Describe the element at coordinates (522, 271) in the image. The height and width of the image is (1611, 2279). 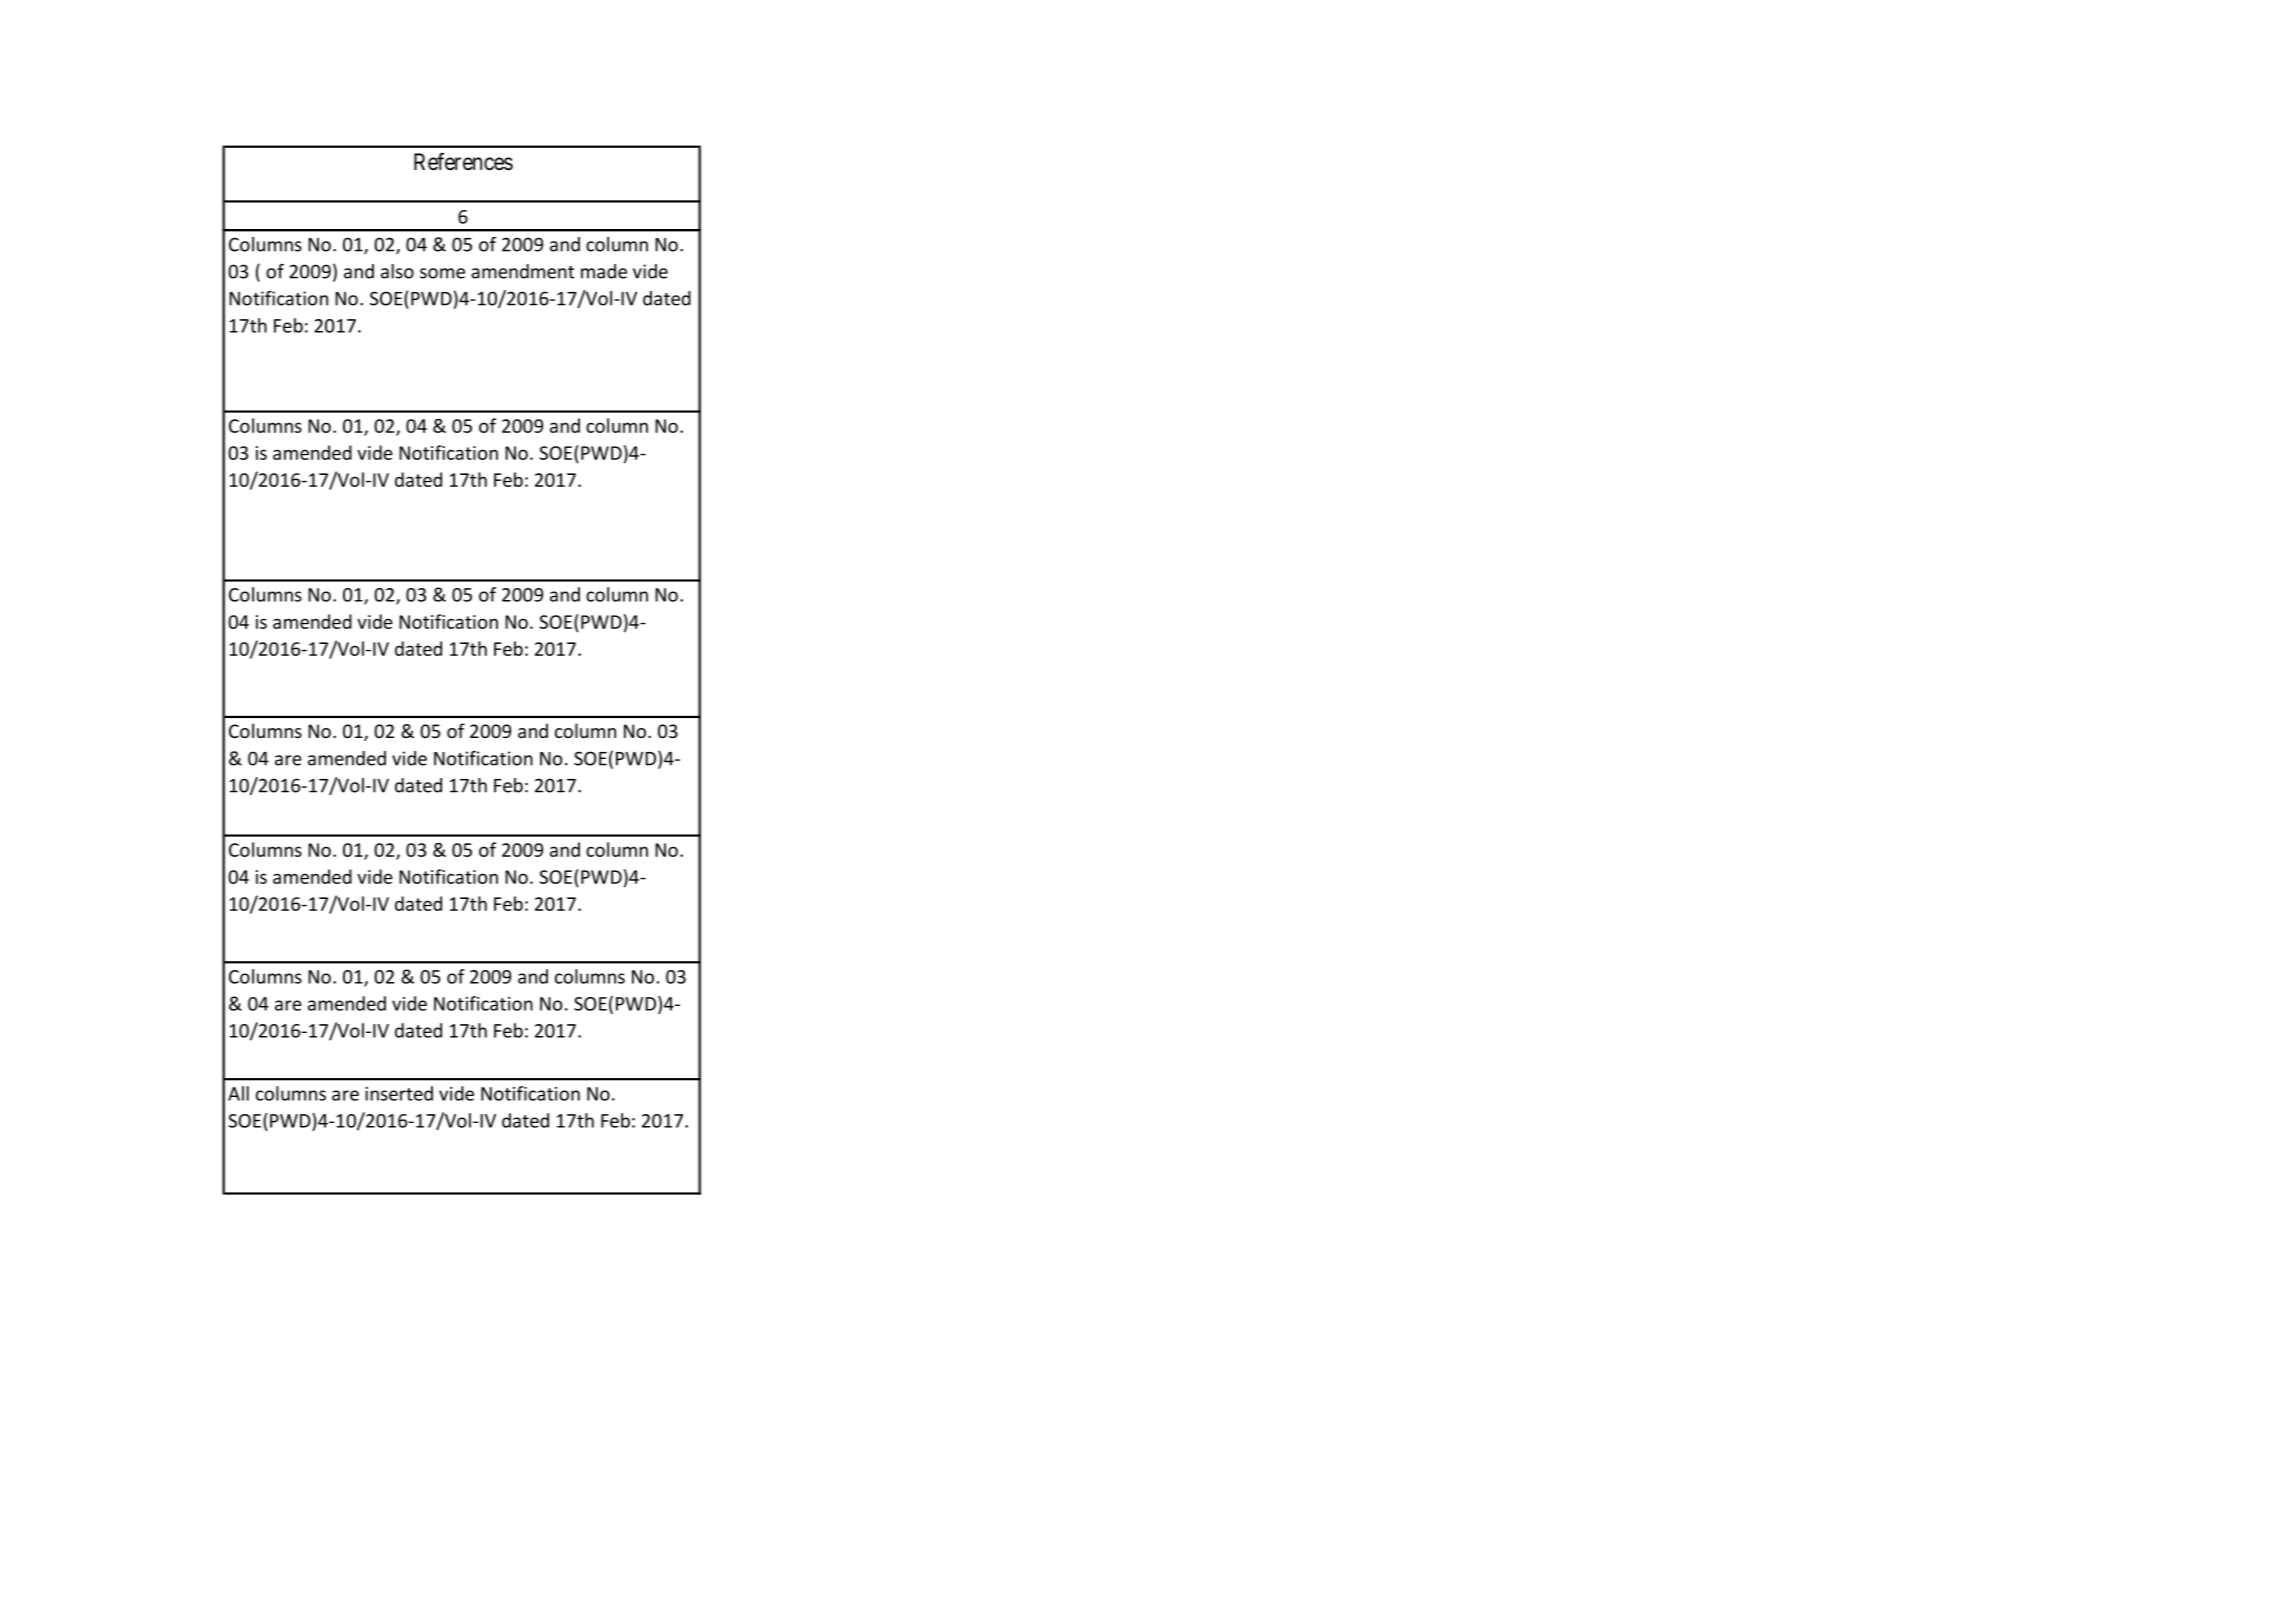
I see `amendment` at that location.
